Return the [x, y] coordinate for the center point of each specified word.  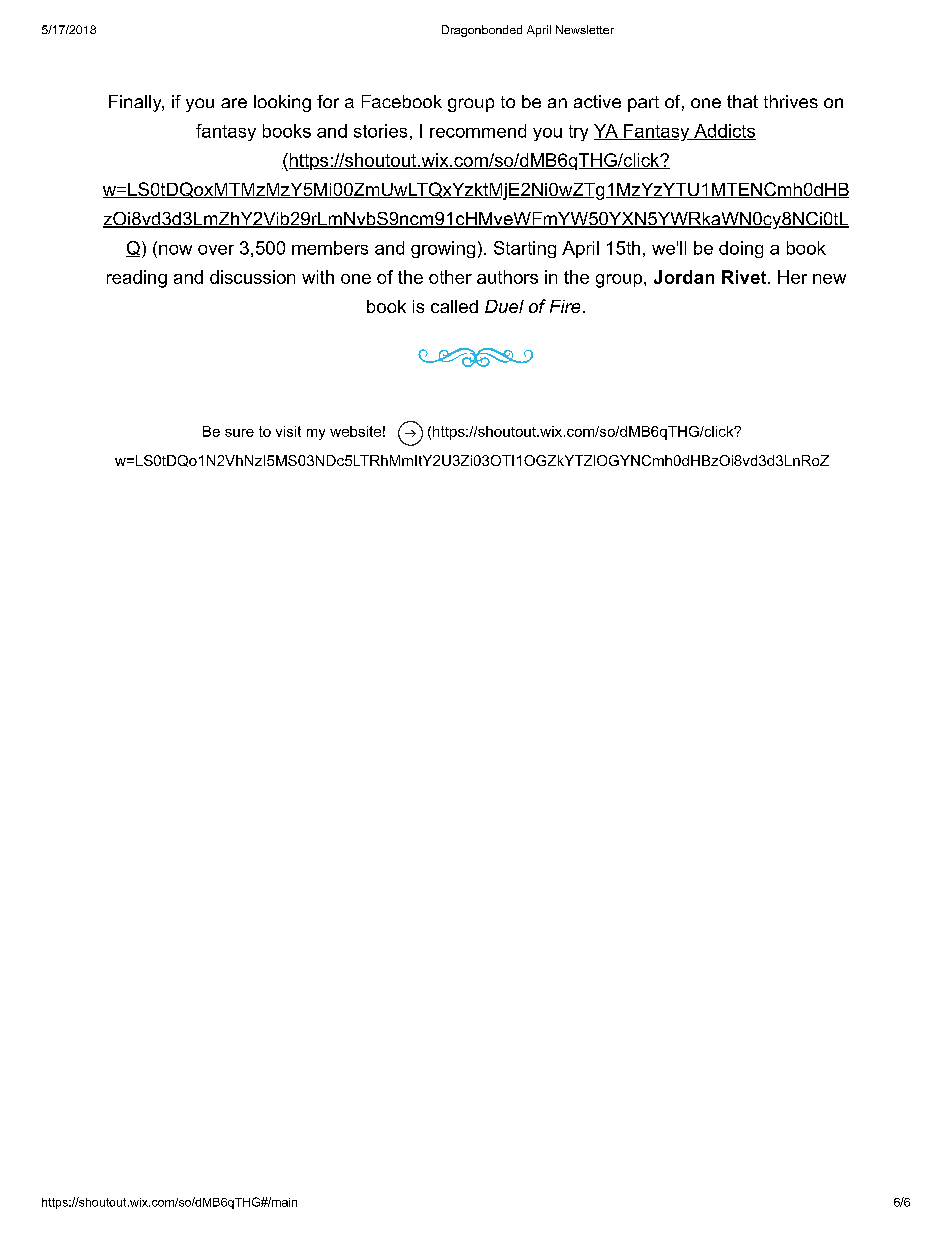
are [234, 103]
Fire [565, 306]
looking [282, 103]
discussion [252, 277]
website [355, 431]
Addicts [724, 132]
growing [443, 249]
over [216, 250]
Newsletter [585, 29]
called [454, 306]
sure [239, 433]
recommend [478, 131]
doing [741, 249]
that [742, 101]
